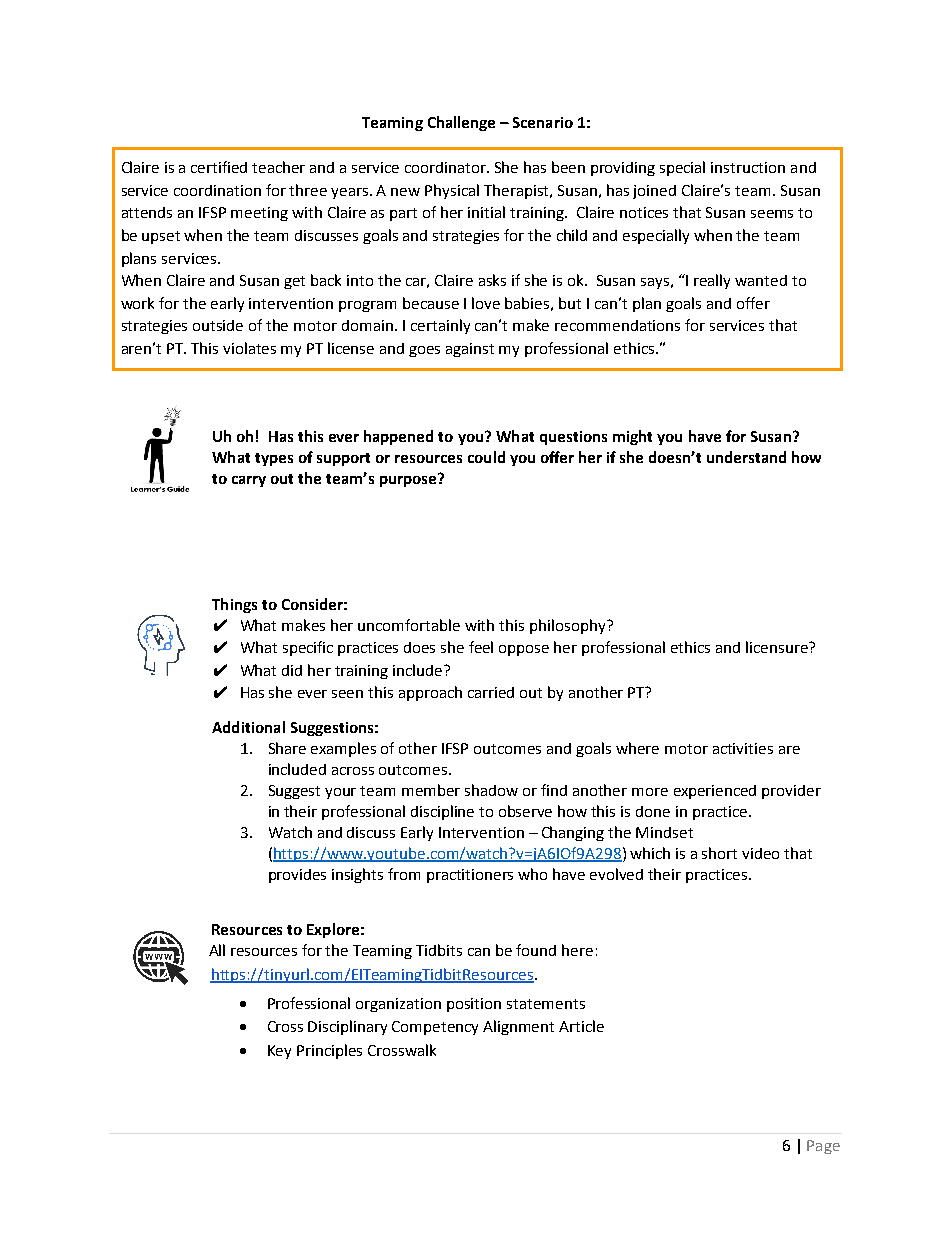 Image resolution: width=952 pixels, height=1233 pixels. I want to click on Things, so click(234, 605).
